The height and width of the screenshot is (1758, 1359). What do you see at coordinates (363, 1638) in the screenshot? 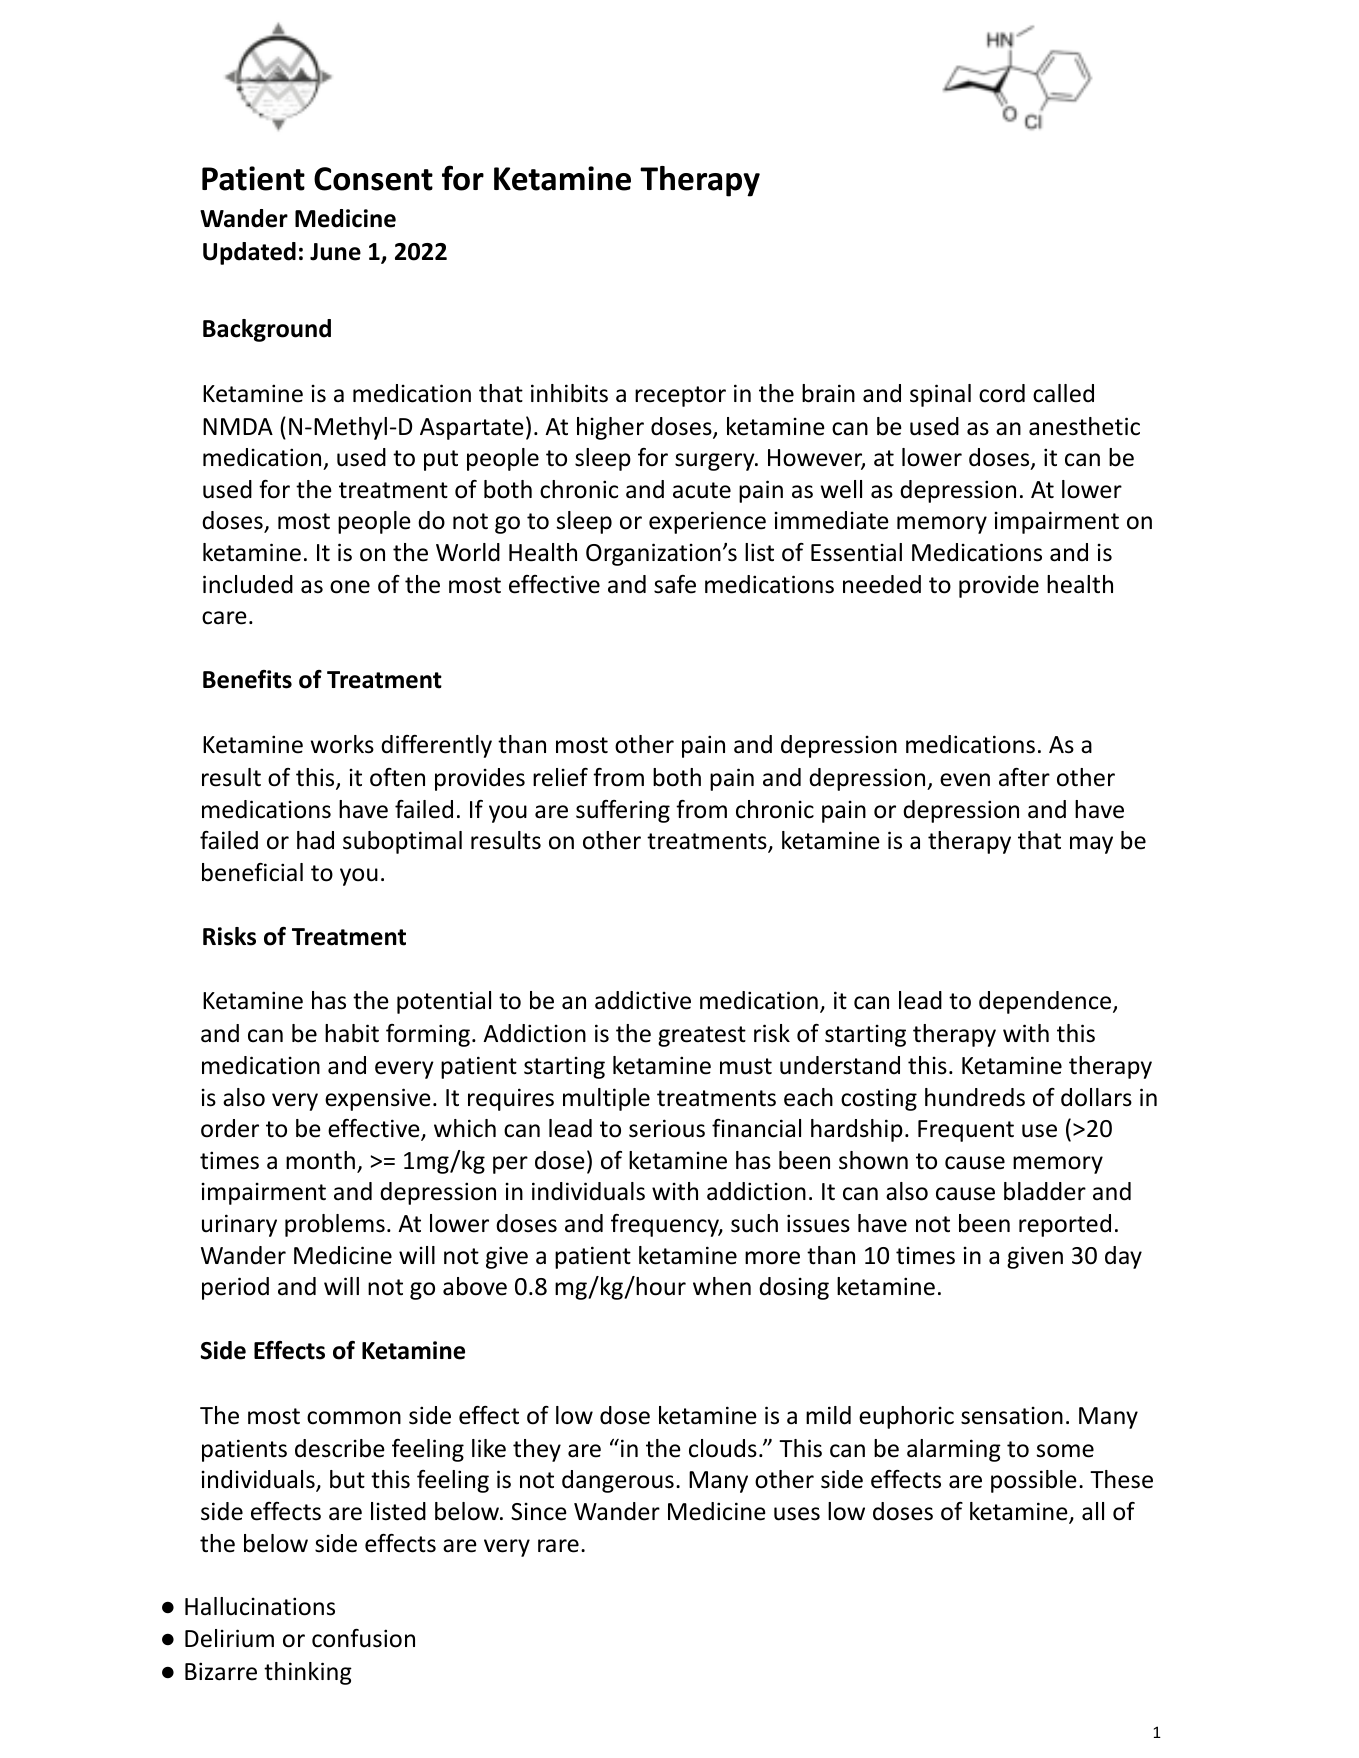
I see `confusion` at bounding box center [363, 1638].
